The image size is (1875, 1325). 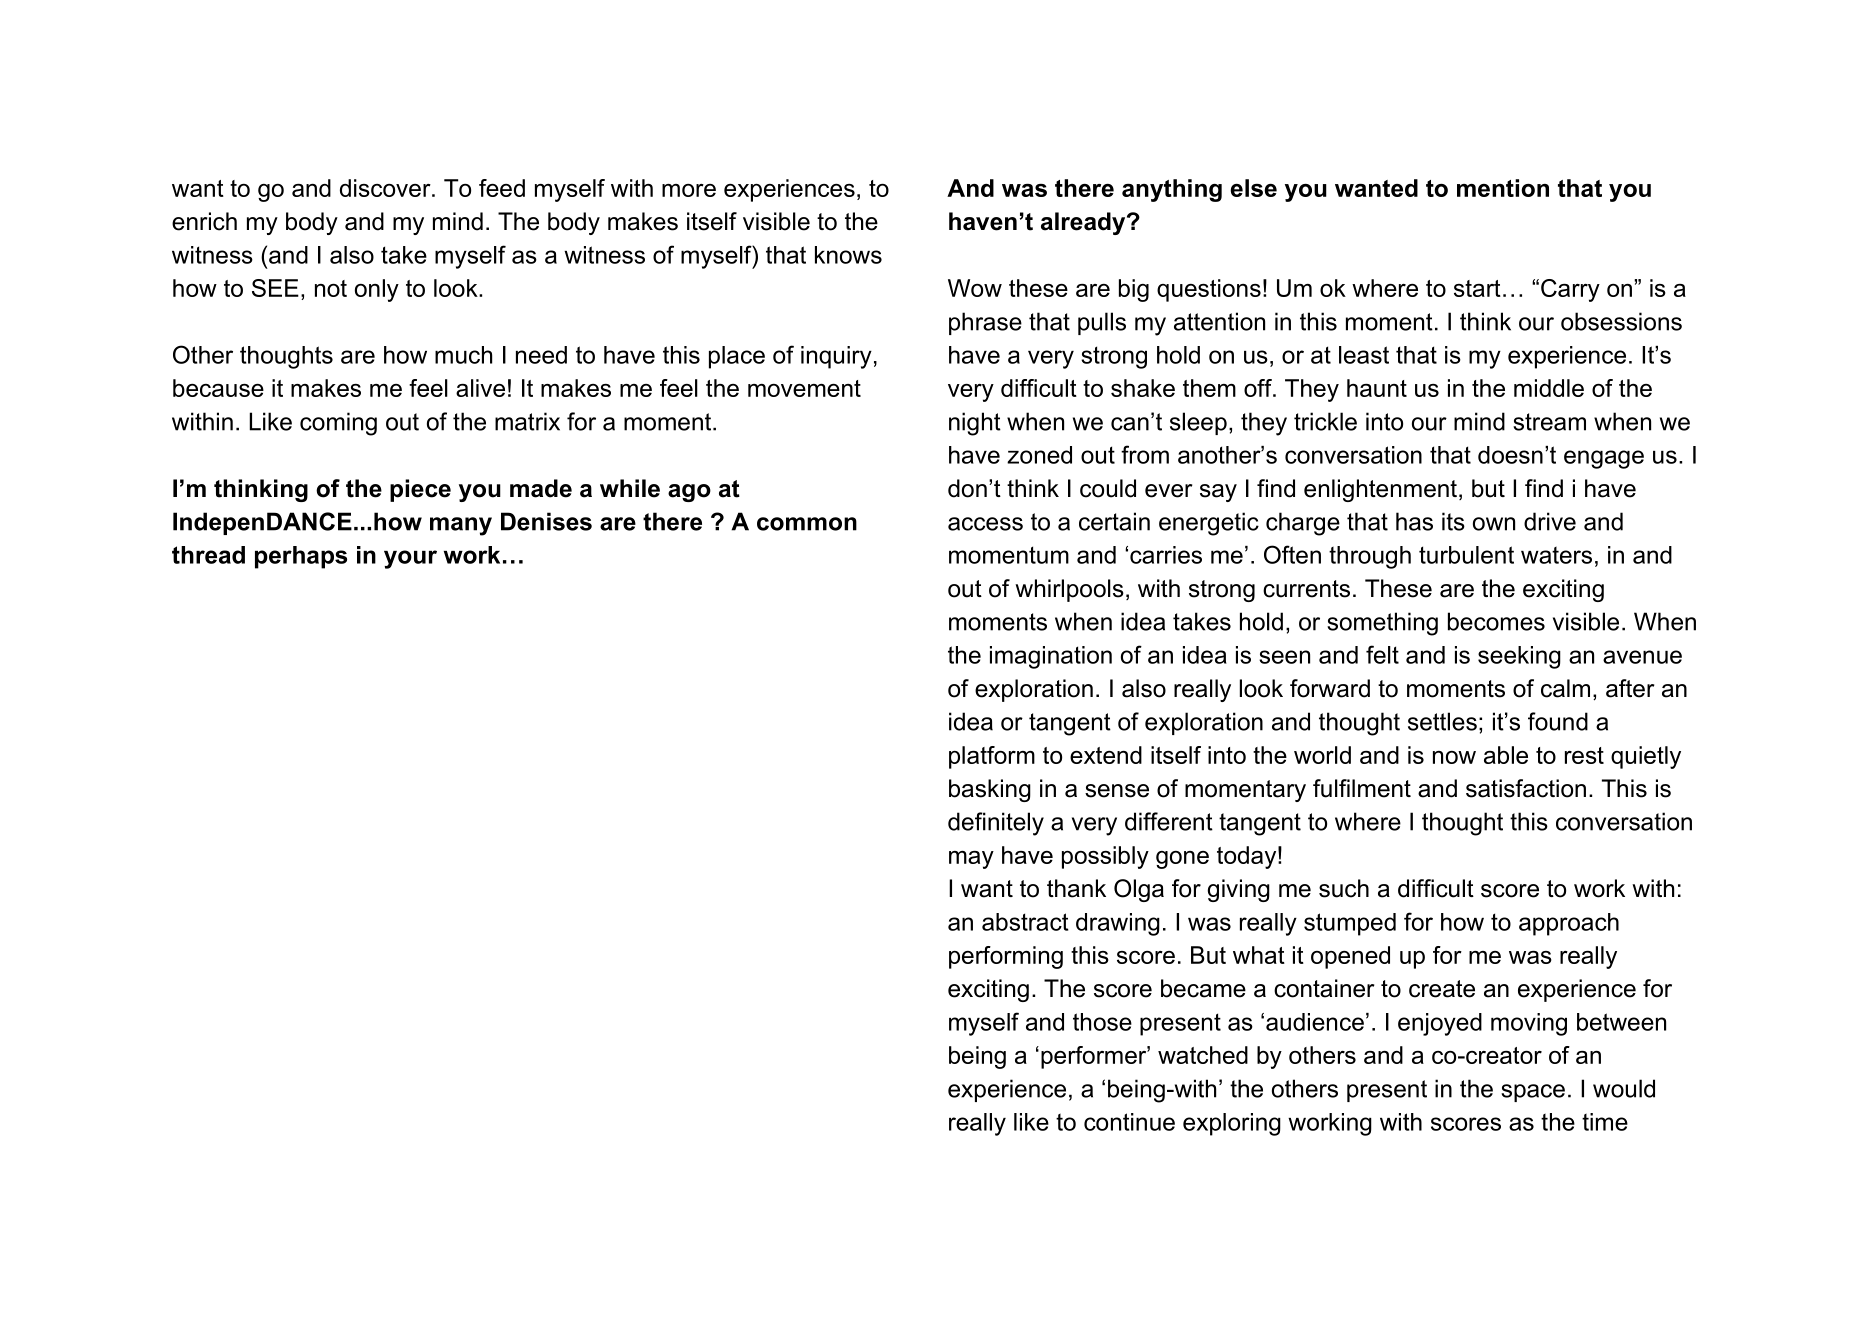 I want to click on own, so click(x=1494, y=524).
